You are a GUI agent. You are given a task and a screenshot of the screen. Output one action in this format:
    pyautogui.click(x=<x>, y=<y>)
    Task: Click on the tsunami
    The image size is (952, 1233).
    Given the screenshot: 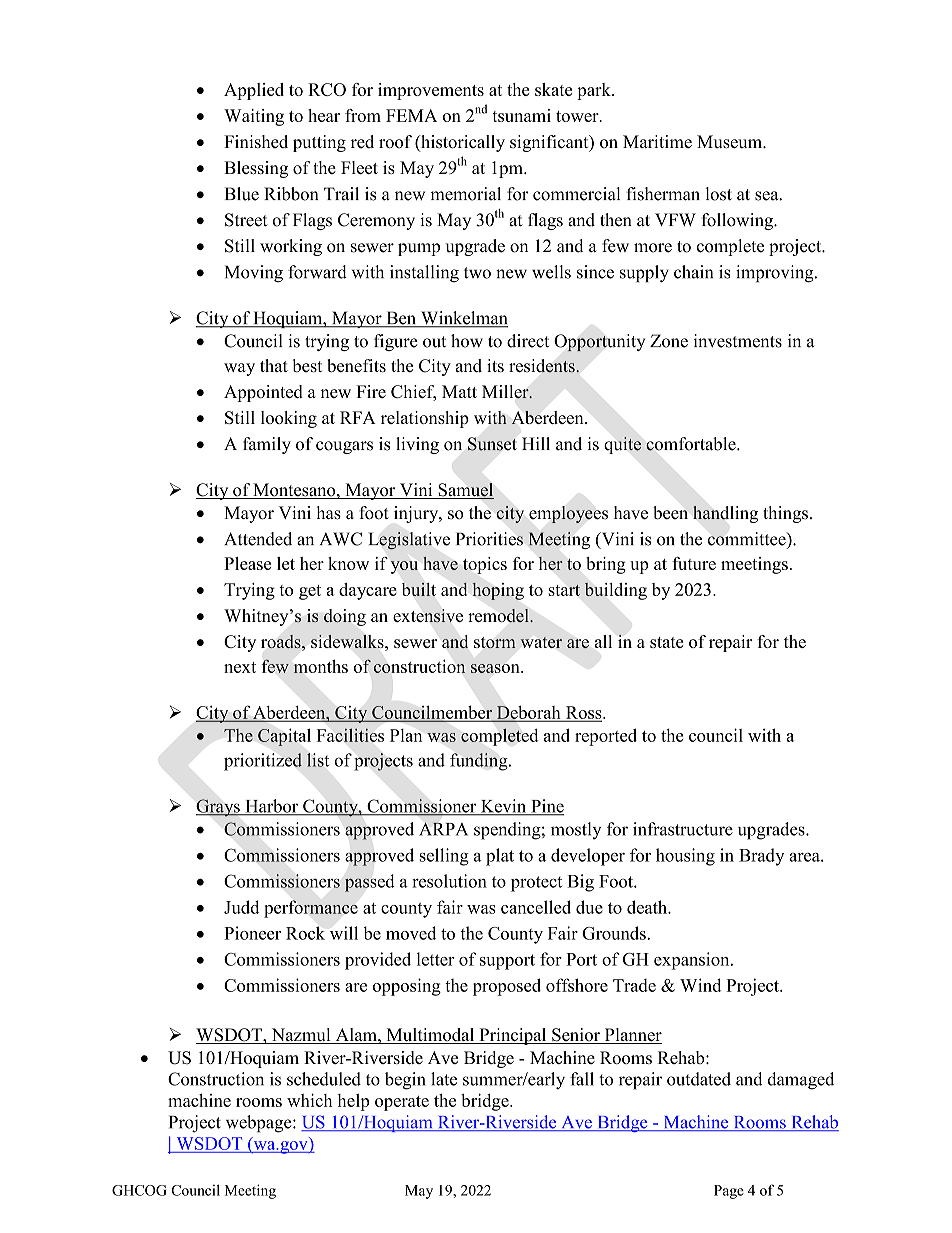 What is the action you would take?
    pyautogui.click(x=521, y=115)
